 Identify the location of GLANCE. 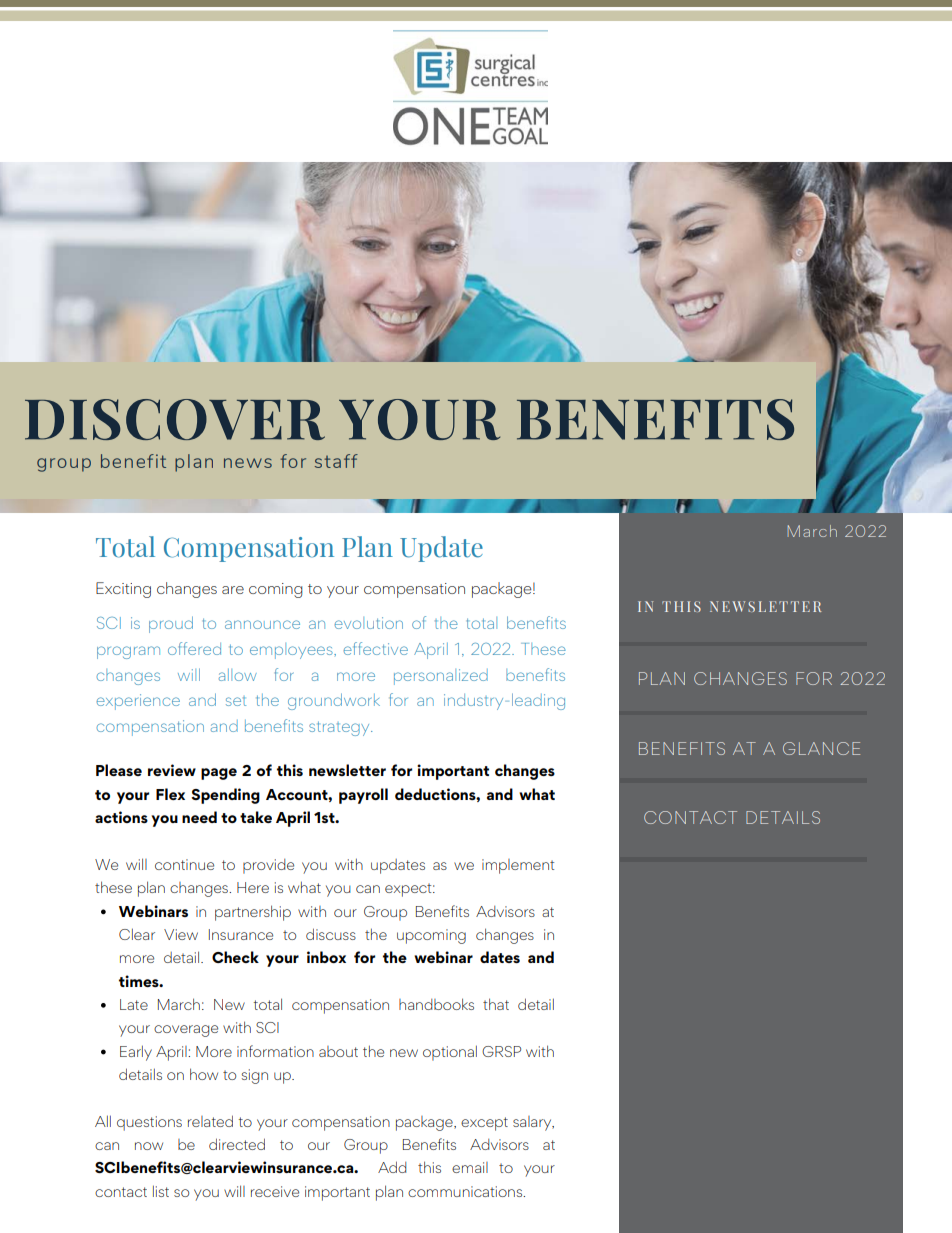
(821, 748).
